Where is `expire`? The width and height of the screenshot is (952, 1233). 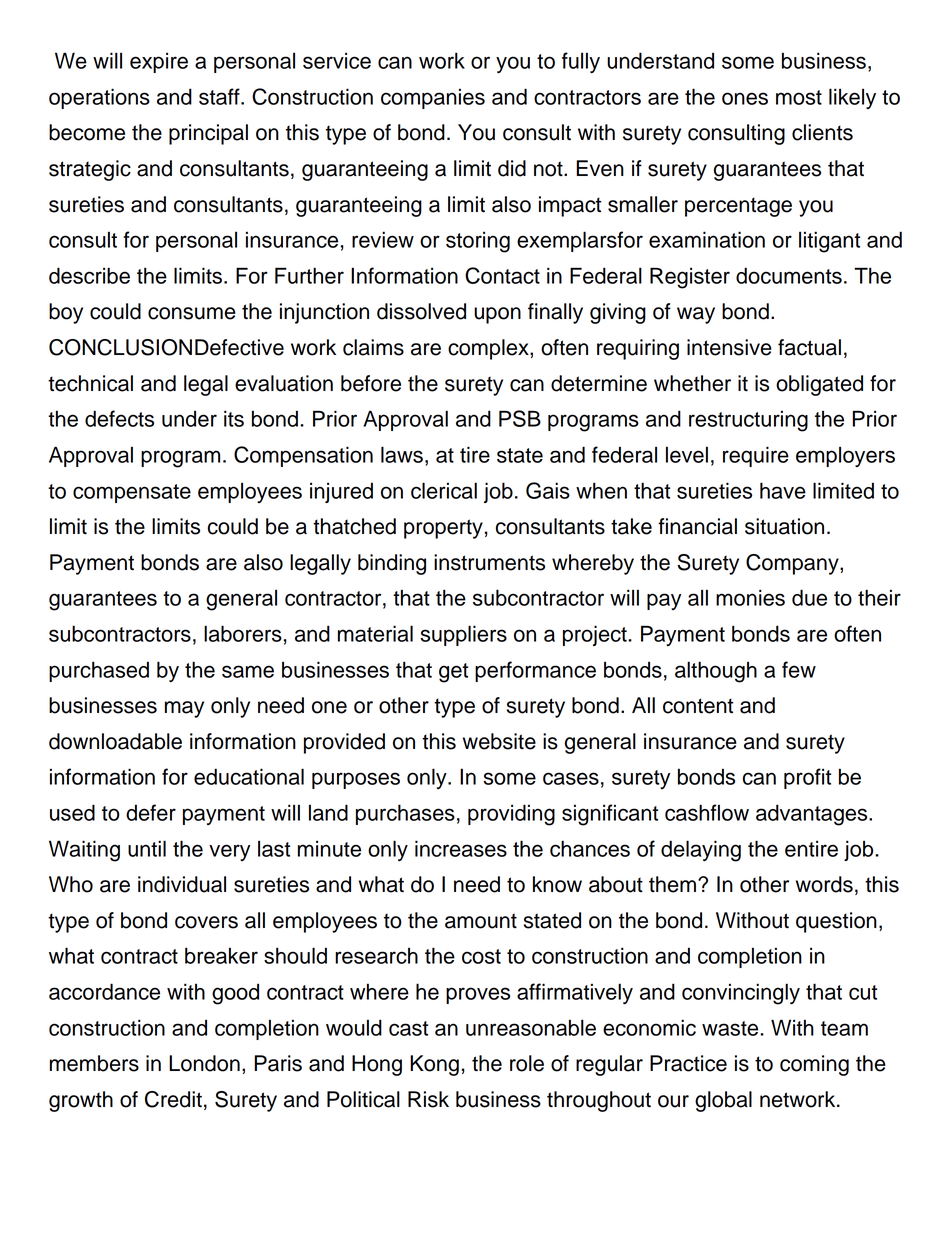 expire is located at coordinates (159, 63).
